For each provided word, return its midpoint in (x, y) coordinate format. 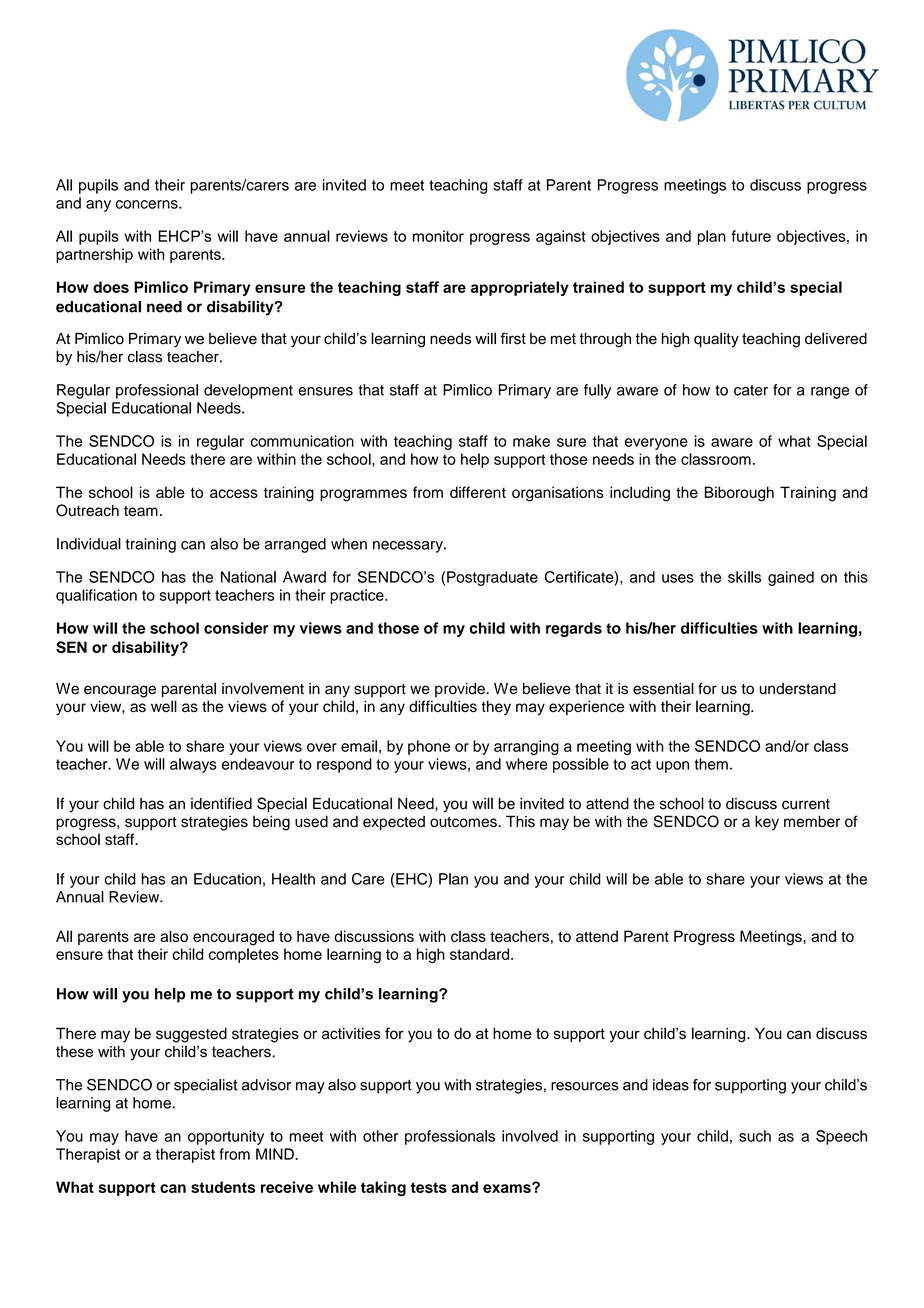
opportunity (226, 1137)
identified (221, 803)
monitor (438, 236)
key (767, 822)
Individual (89, 544)
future (751, 236)
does (111, 287)
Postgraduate (492, 578)
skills (744, 577)
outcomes (464, 822)
